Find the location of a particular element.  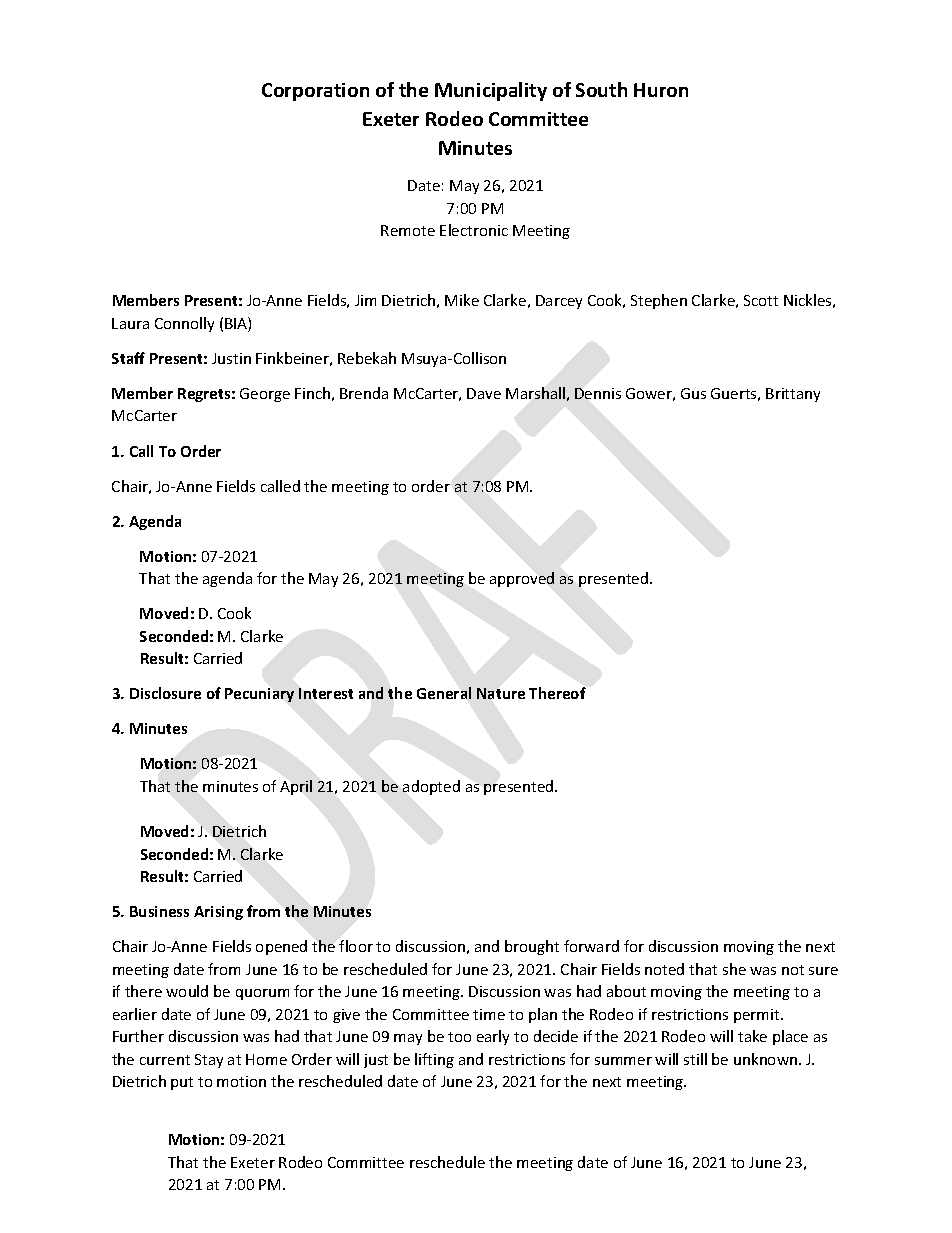

Dave is located at coordinates (484, 393).
